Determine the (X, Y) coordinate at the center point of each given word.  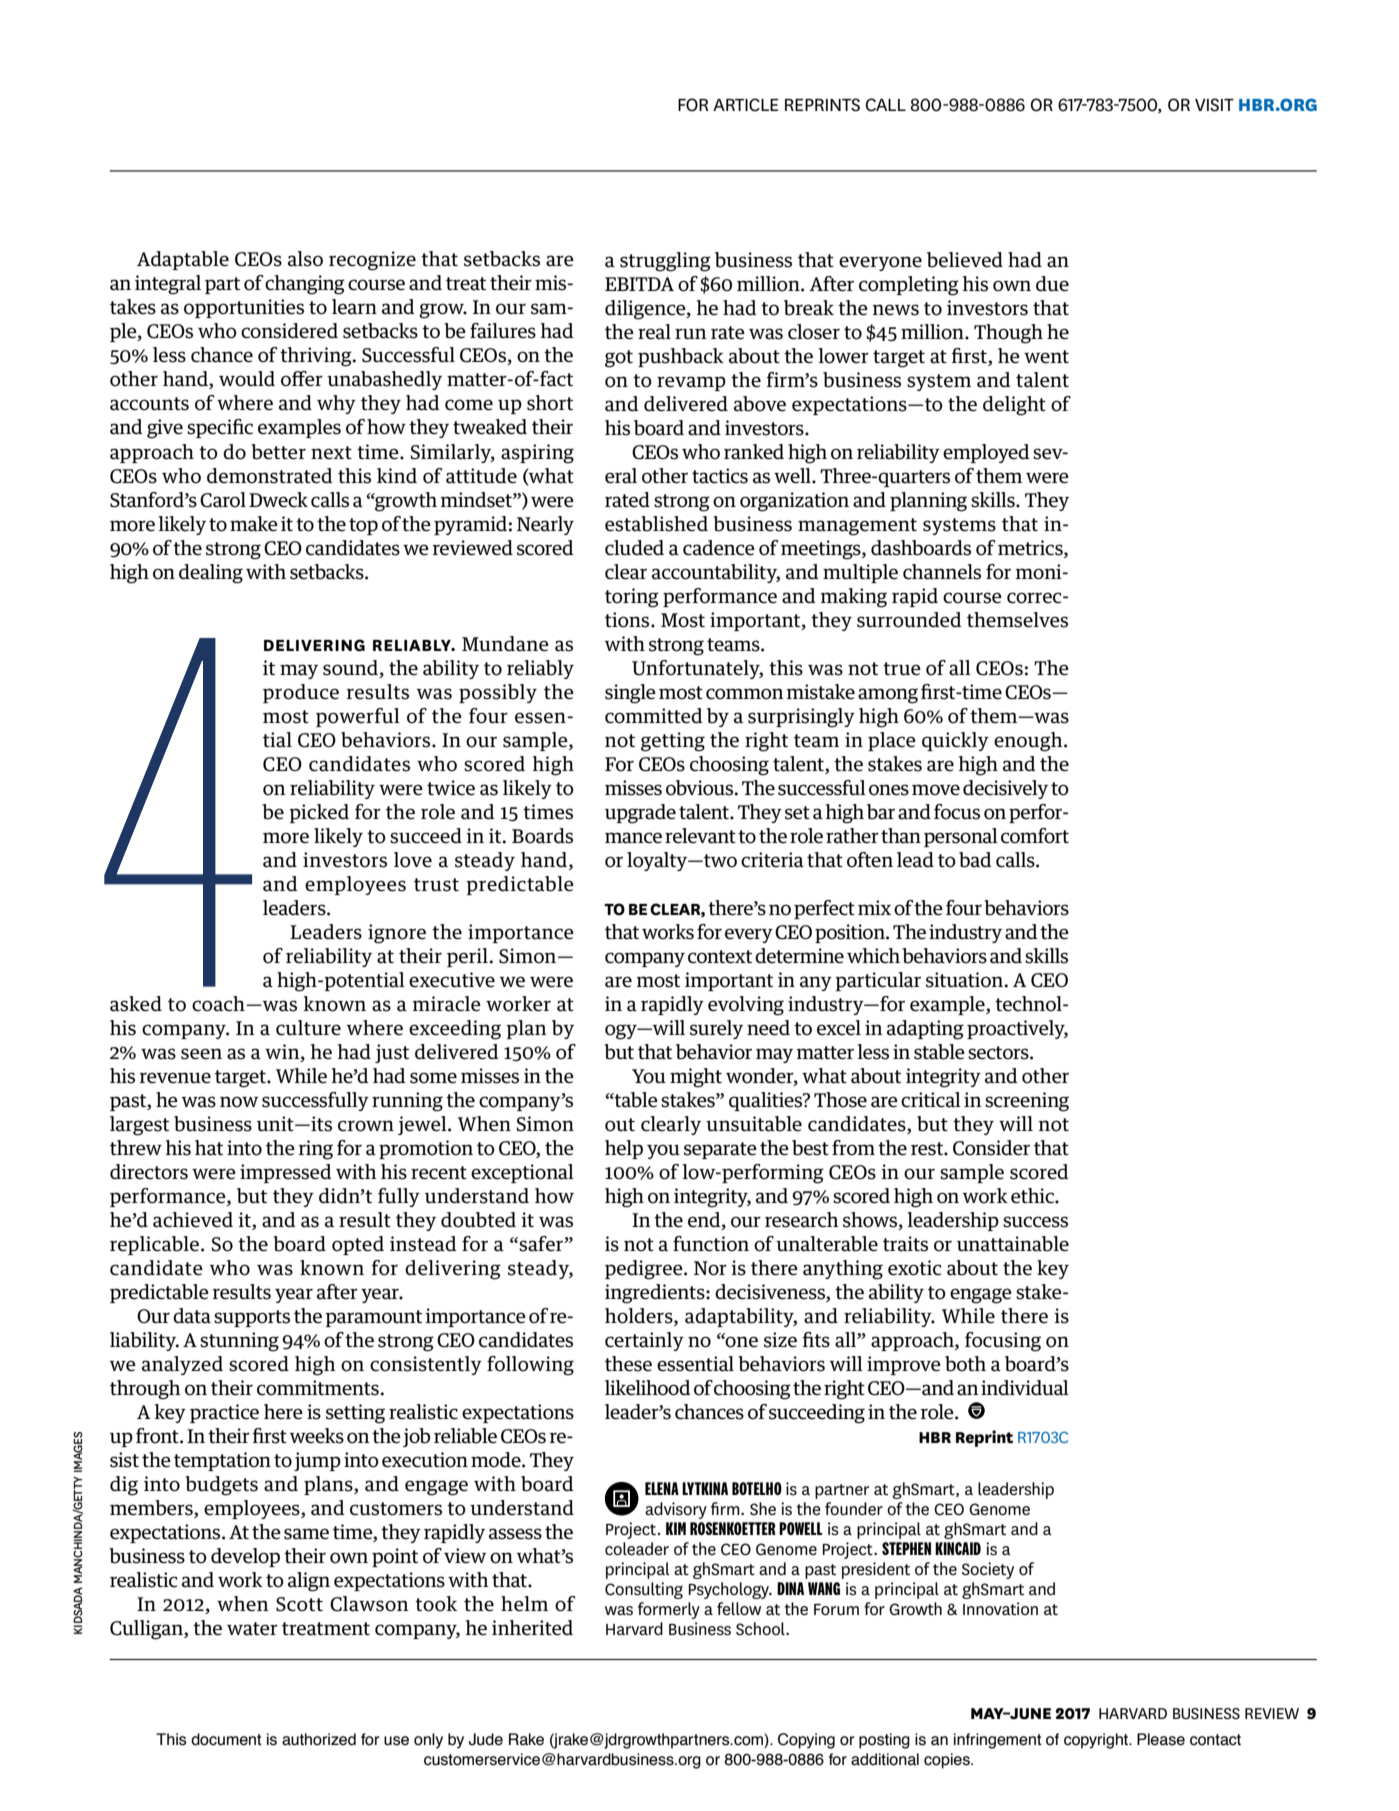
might (696, 1078)
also (305, 259)
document (226, 1739)
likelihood (648, 1388)
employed (986, 453)
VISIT (1214, 105)
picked (319, 813)
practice (224, 1413)
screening (1027, 1102)
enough (1029, 742)
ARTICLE (745, 105)
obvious (701, 788)
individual (1025, 1388)
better (278, 452)
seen (201, 1054)
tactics (720, 476)
